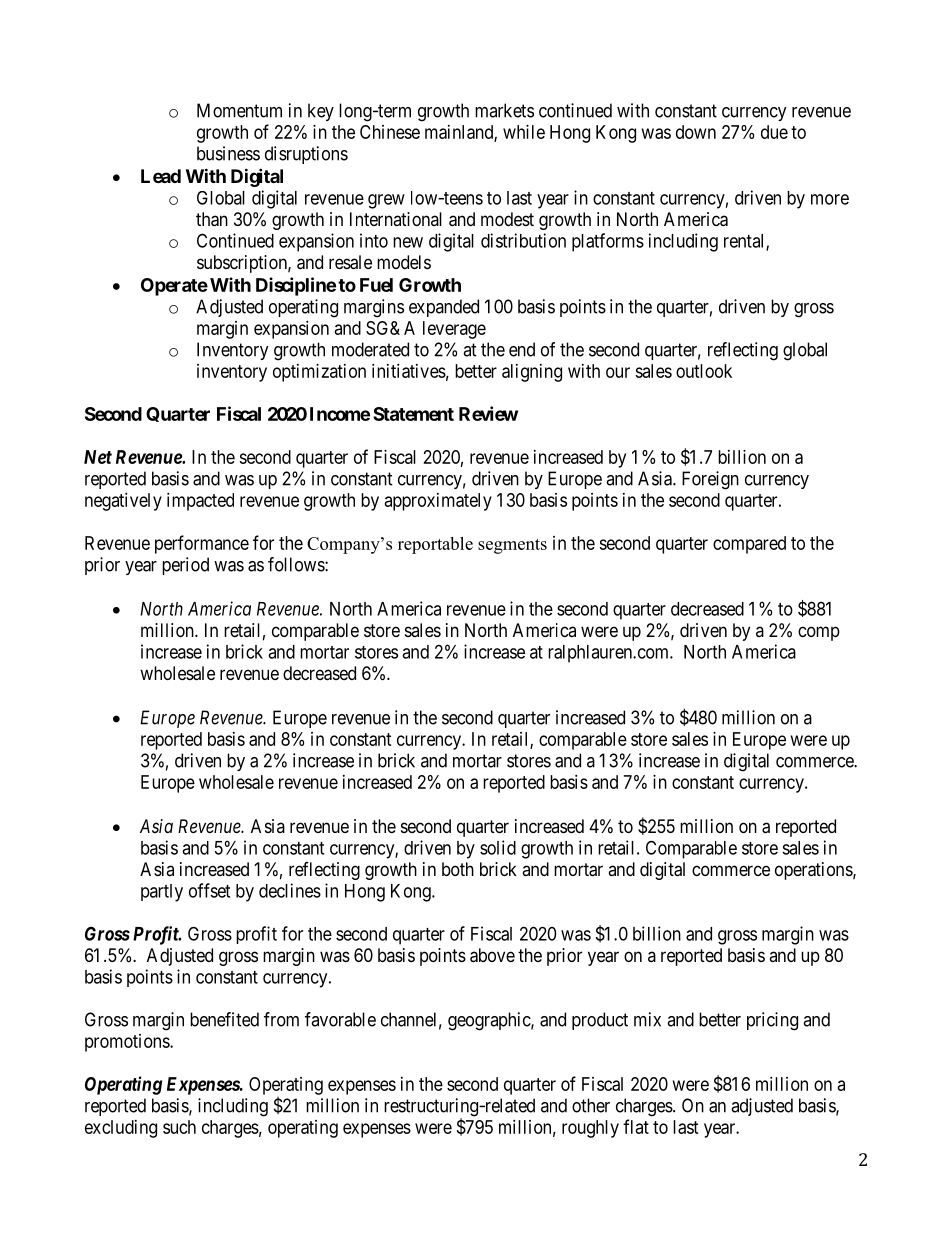 The width and height of the image is (952, 1233). Describe the element at coordinates (209, 890) in the image. I see `offset` at that location.
